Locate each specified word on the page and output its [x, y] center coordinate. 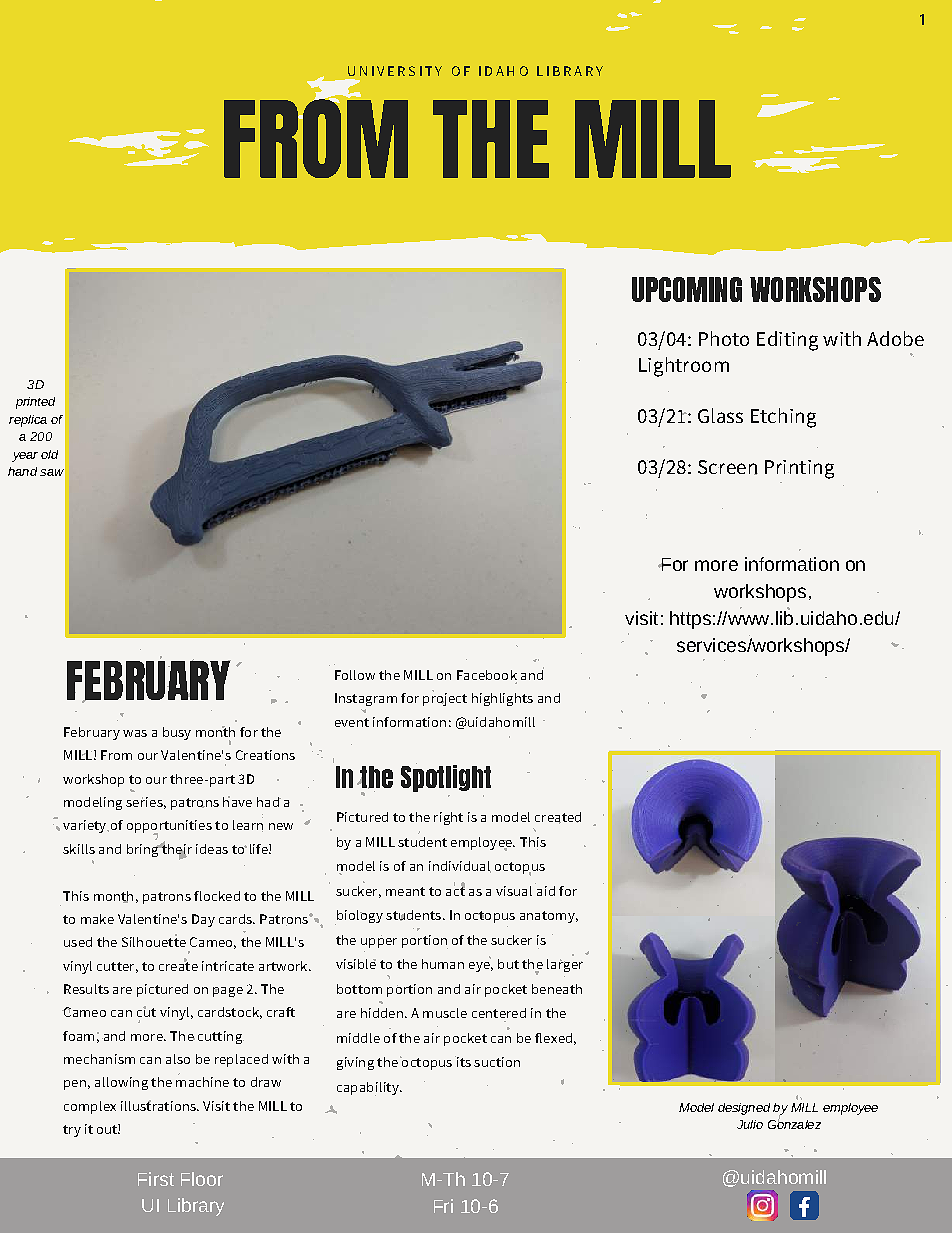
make [97, 919]
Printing [799, 469]
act [455, 890]
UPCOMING [687, 289]
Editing [787, 341]
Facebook [487, 675]
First [156, 1179]
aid [545, 889]
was [135, 733]
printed [35, 403]
